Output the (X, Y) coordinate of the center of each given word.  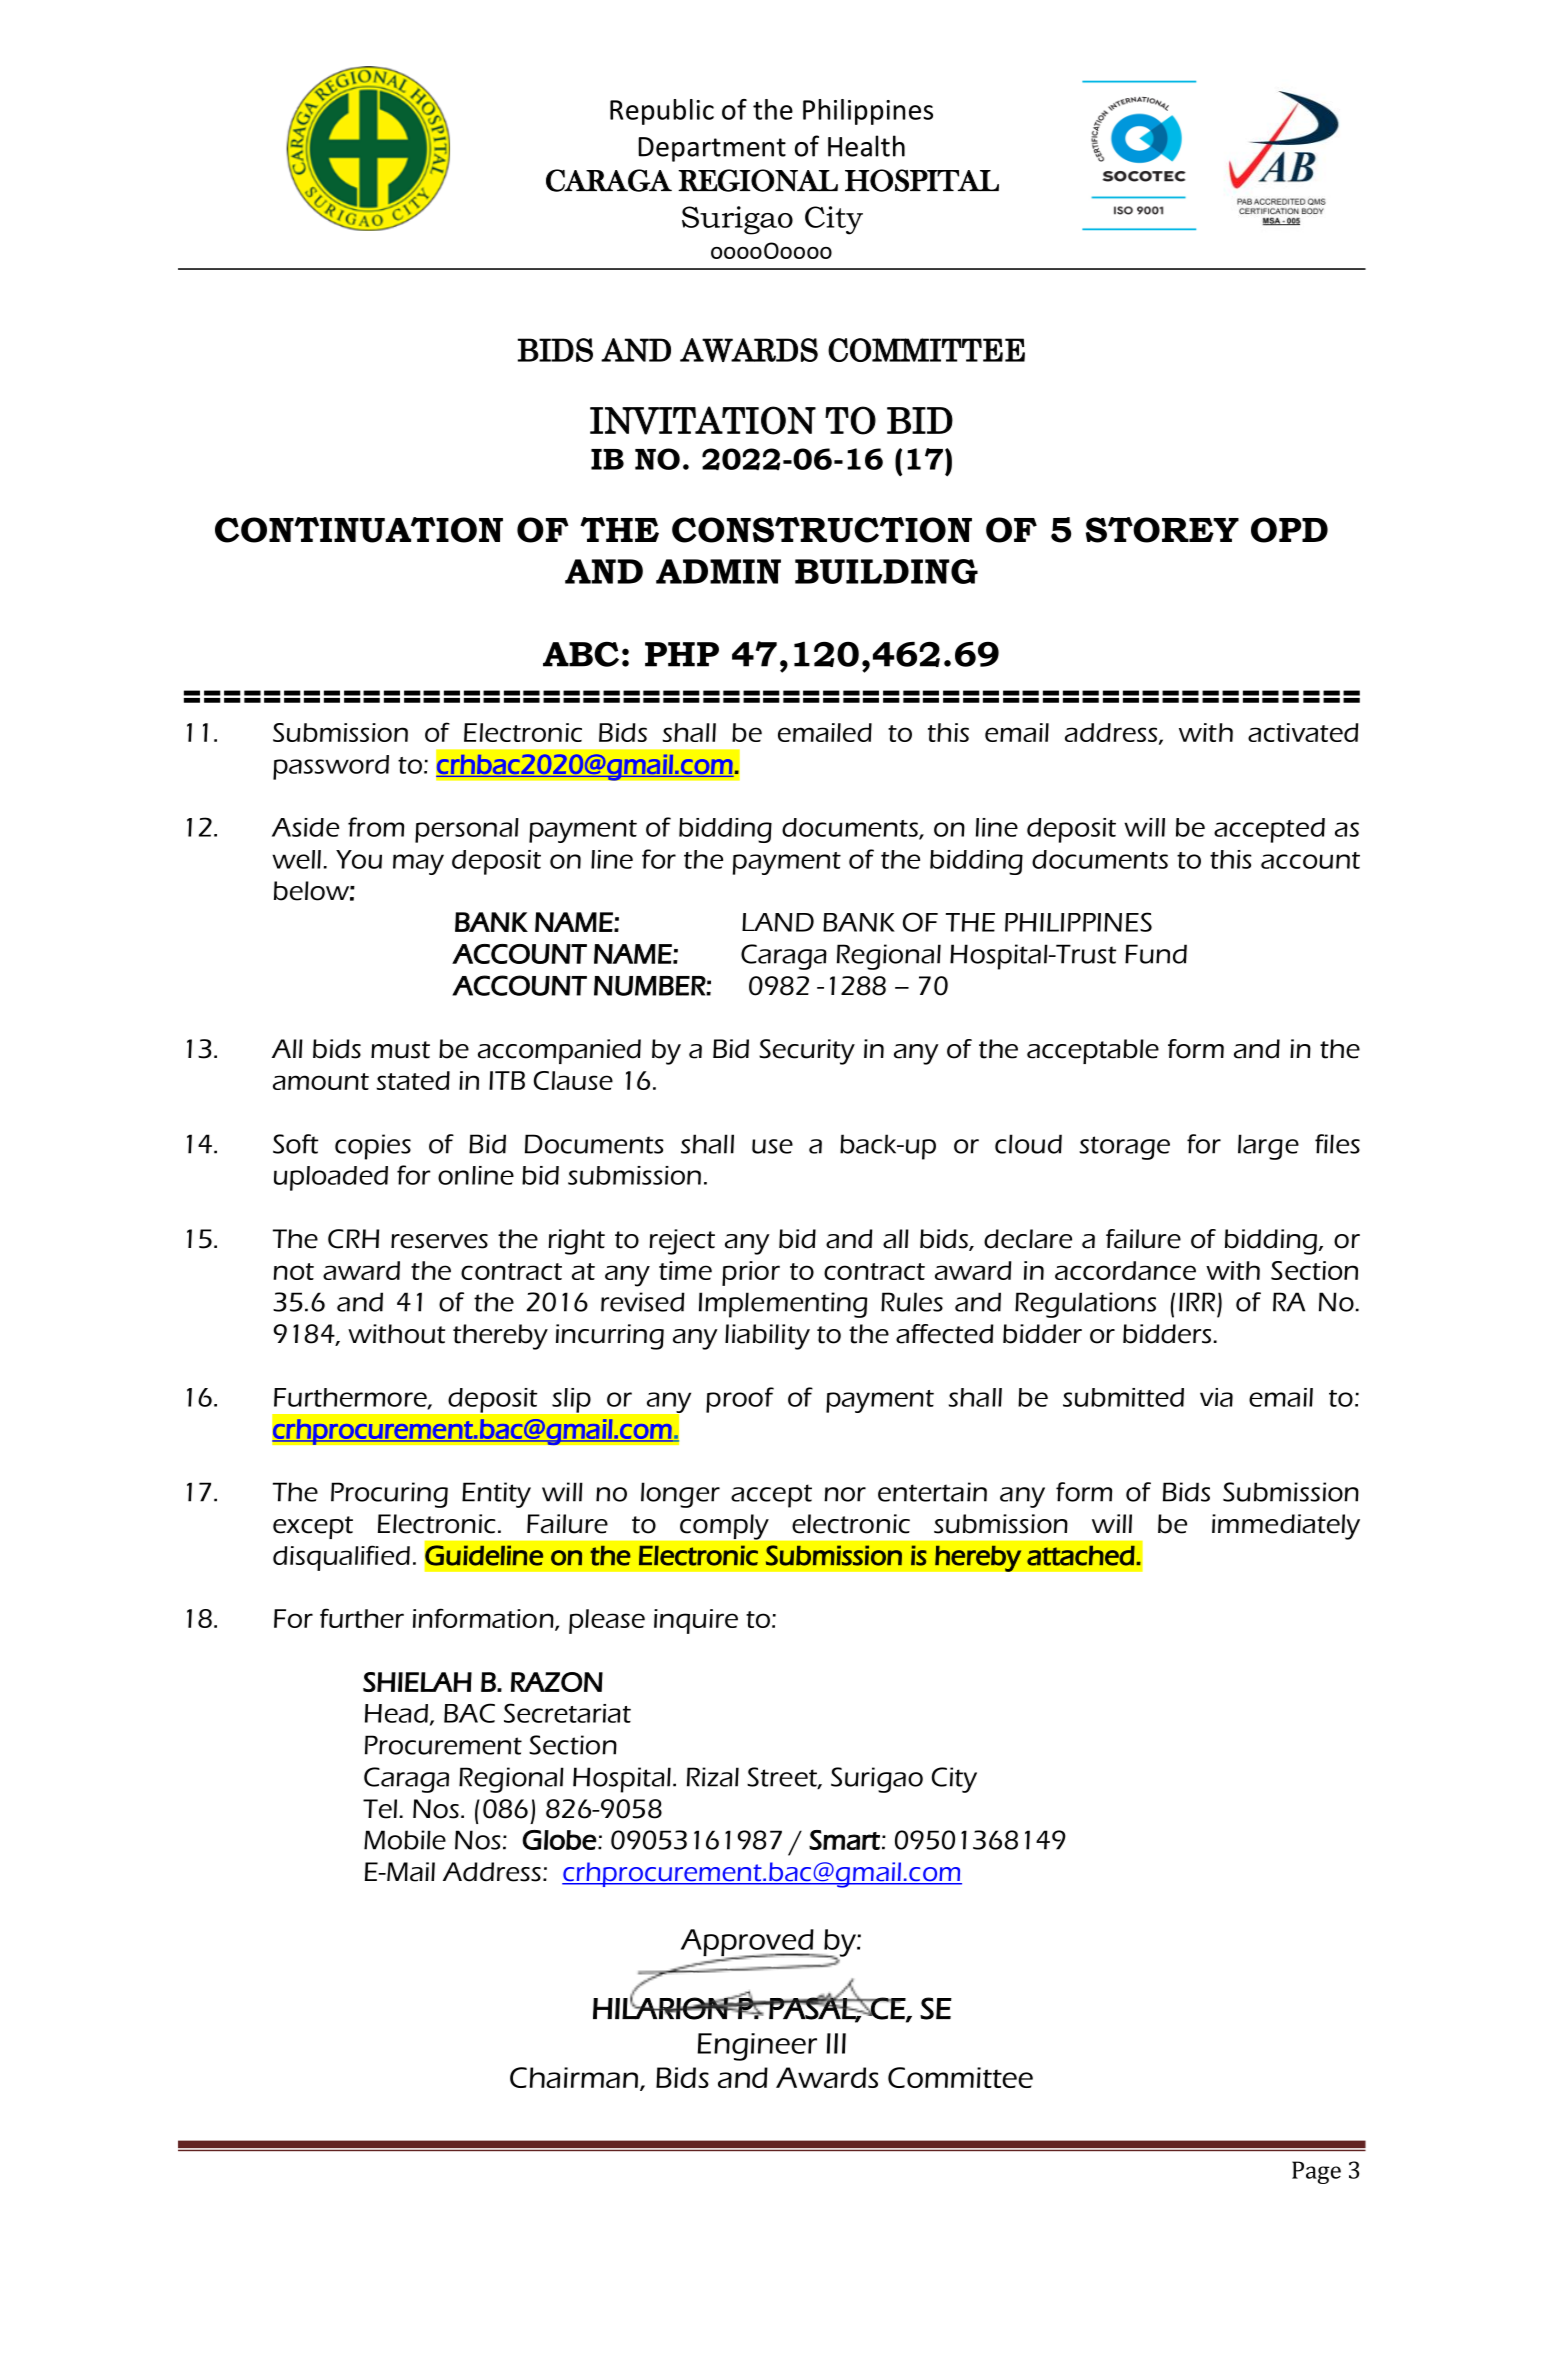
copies (373, 1147)
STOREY (1162, 530)
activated (1303, 732)
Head (396, 1713)
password (331, 767)
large (1268, 1147)
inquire (696, 1621)
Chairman (574, 2077)
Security (807, 1052)
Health (866, 146)
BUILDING (886, 571)
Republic (662, 112)
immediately (1286, 1527)
